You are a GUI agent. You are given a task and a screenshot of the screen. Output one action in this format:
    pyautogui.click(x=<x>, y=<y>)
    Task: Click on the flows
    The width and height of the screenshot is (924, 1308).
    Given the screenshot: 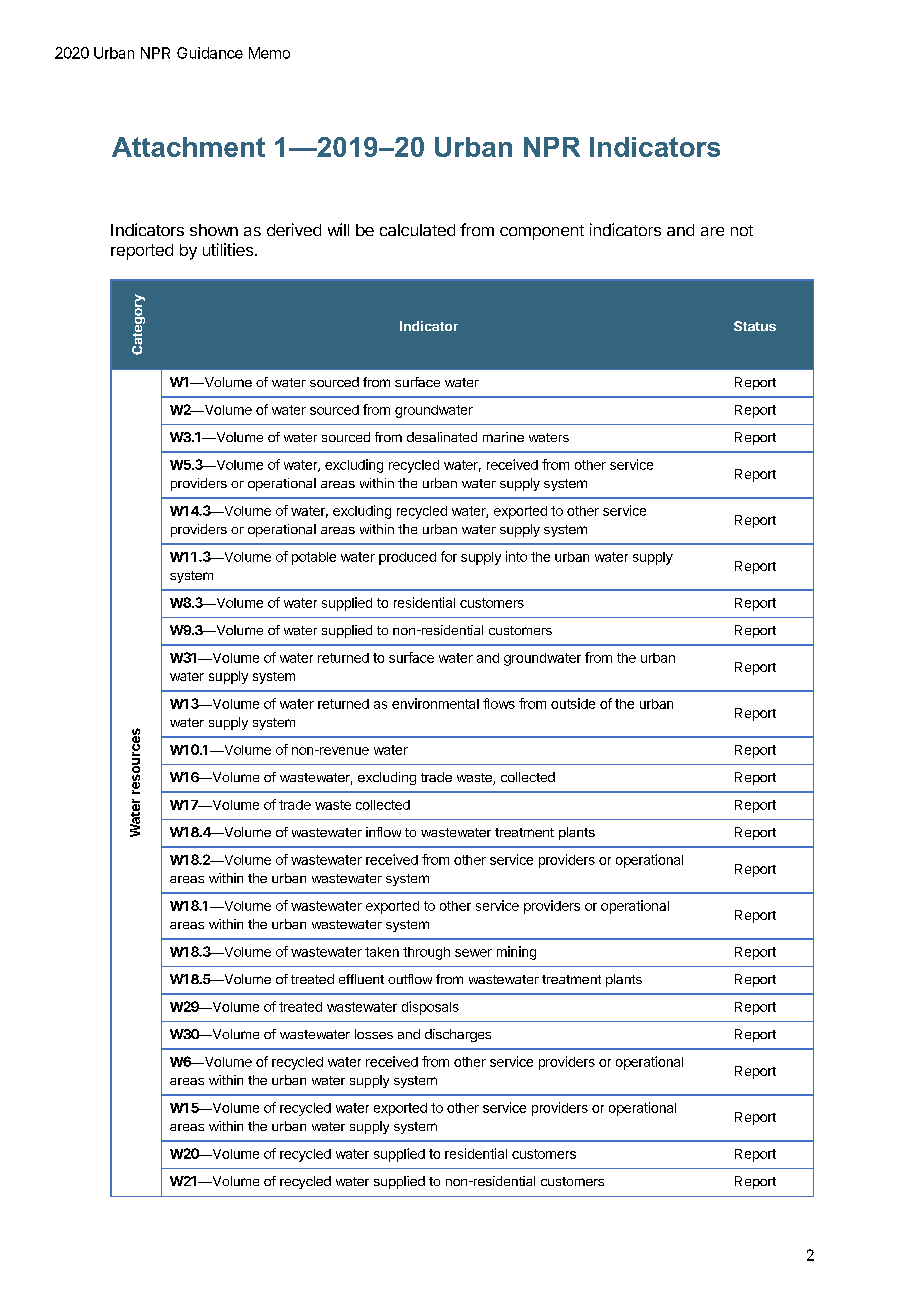 What is the action you would take?
    pyautogui.click(x=499, y=703)
